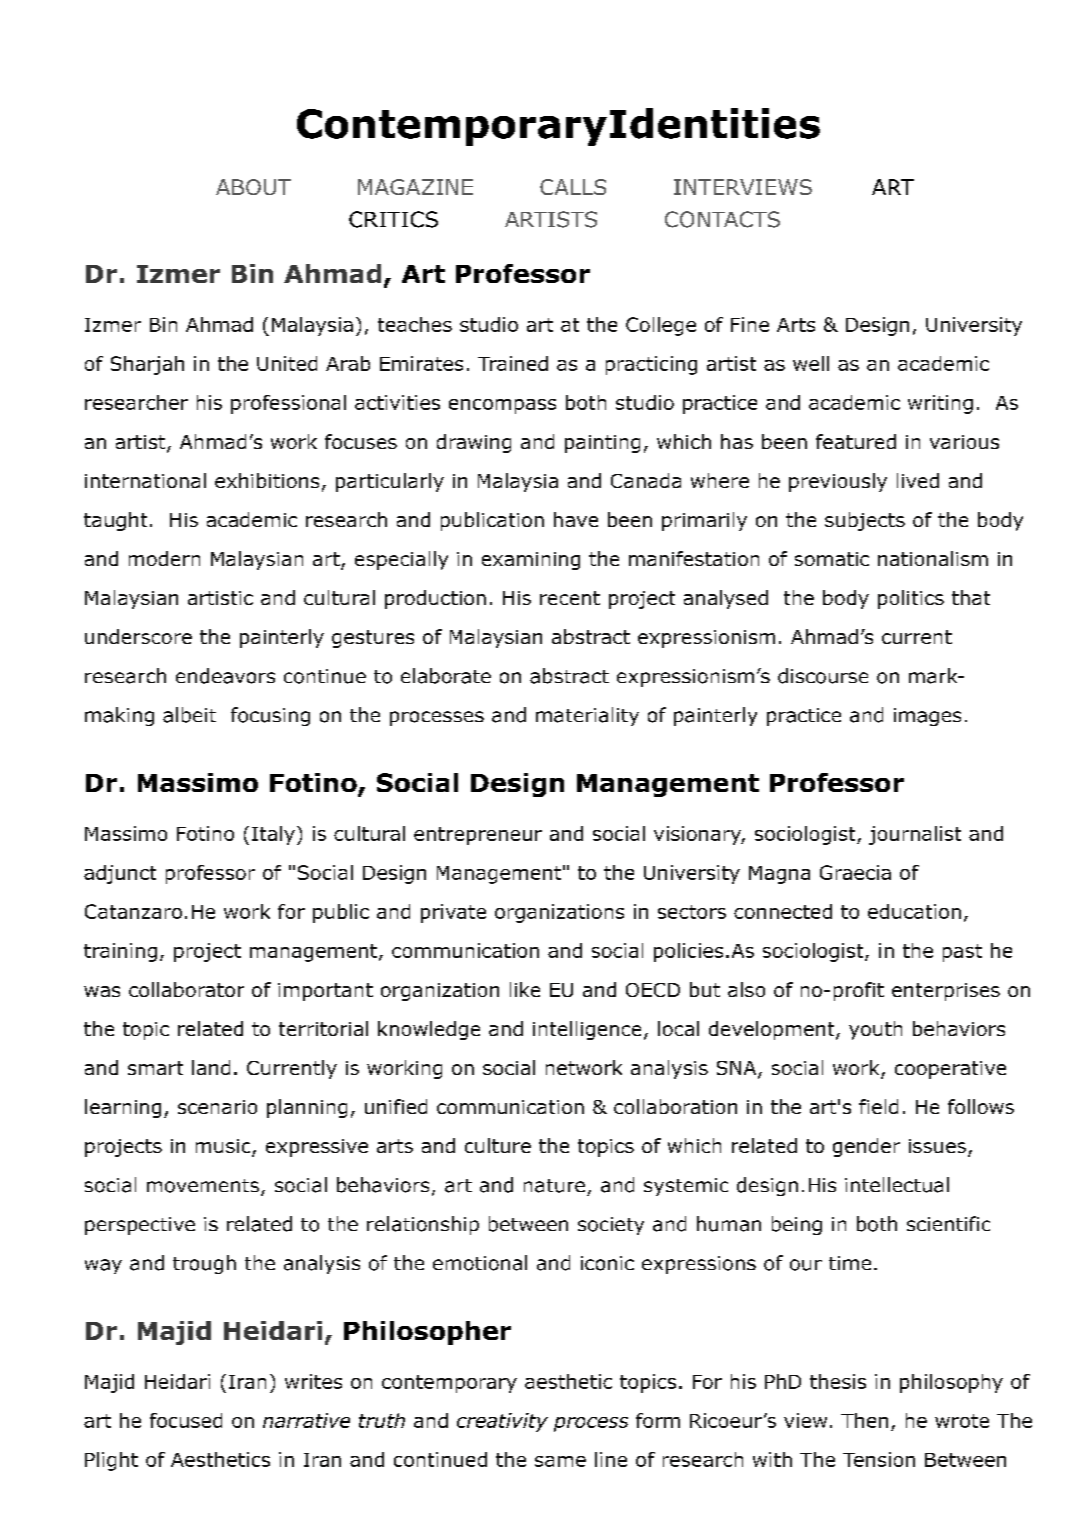 This screenshot has width=1087, height=1537. What do you see at coordinates (164, 558) in the screenshot?
I see `modern` at bounding box center [164, 558].
